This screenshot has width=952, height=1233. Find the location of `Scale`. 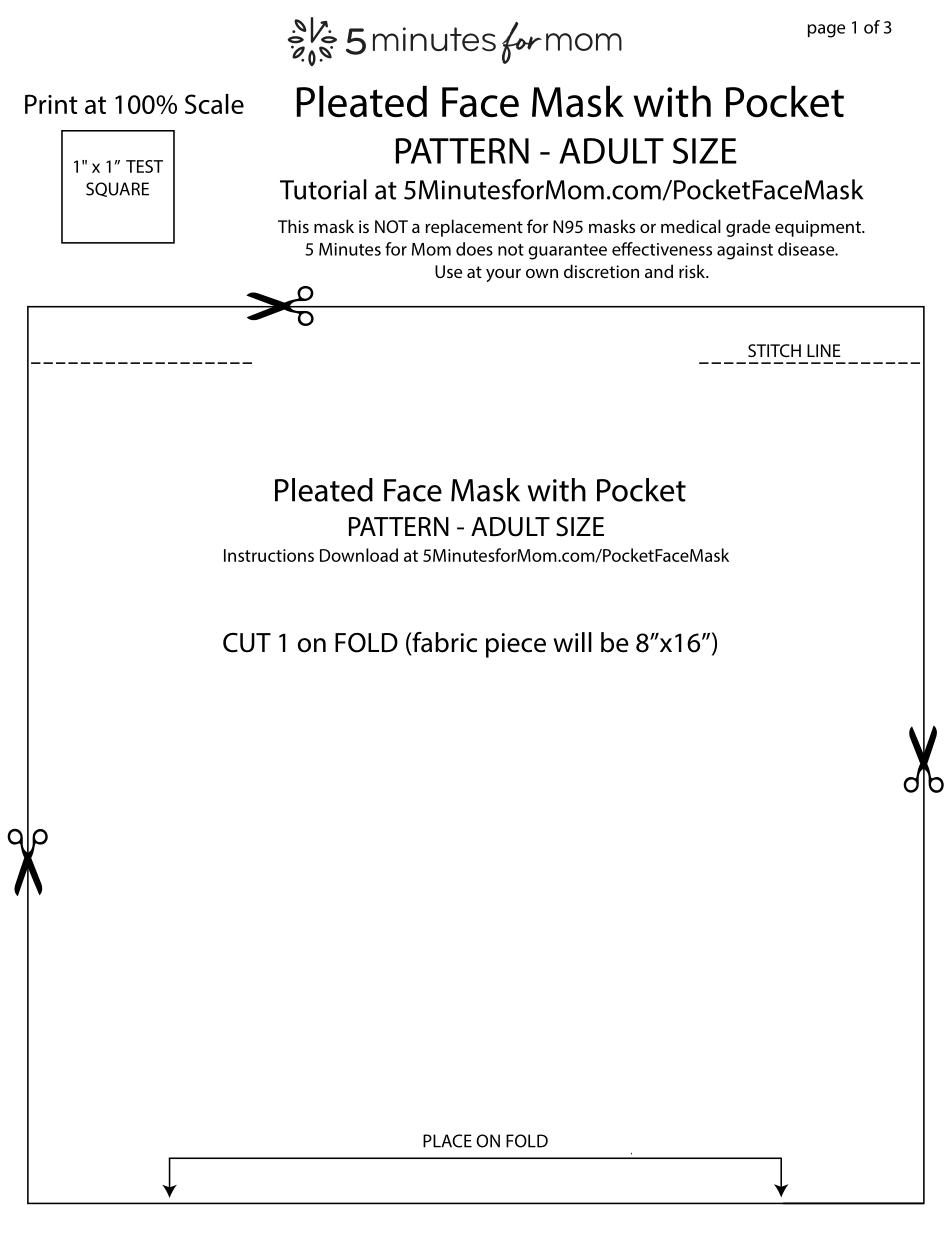

Scale is located at coordinates (214, 104).
